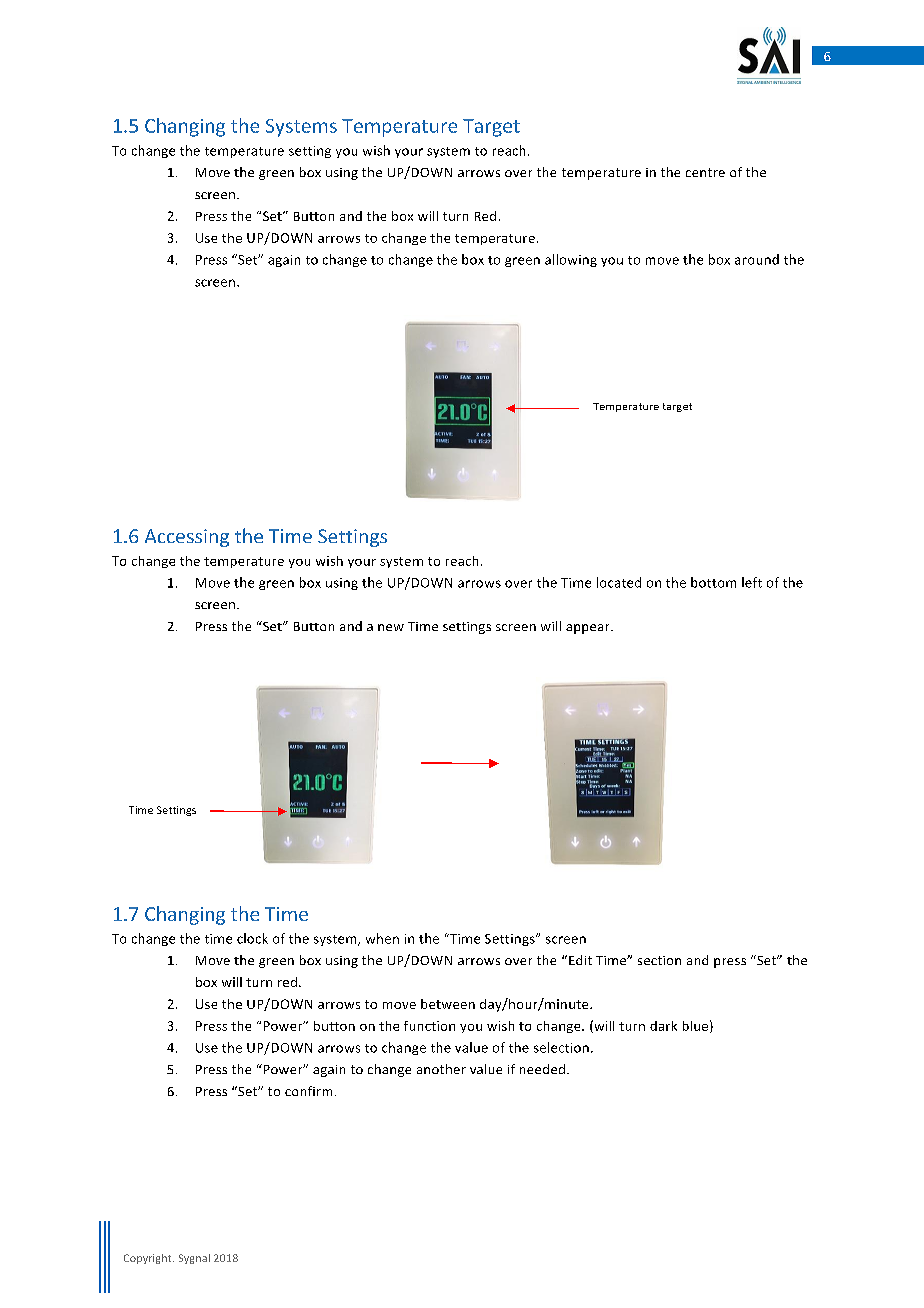 The height and width of the screenshot is (1308, 924). Describe the element at coordinates (713, 582) in the screenshot. I see `bottom` at that location.
